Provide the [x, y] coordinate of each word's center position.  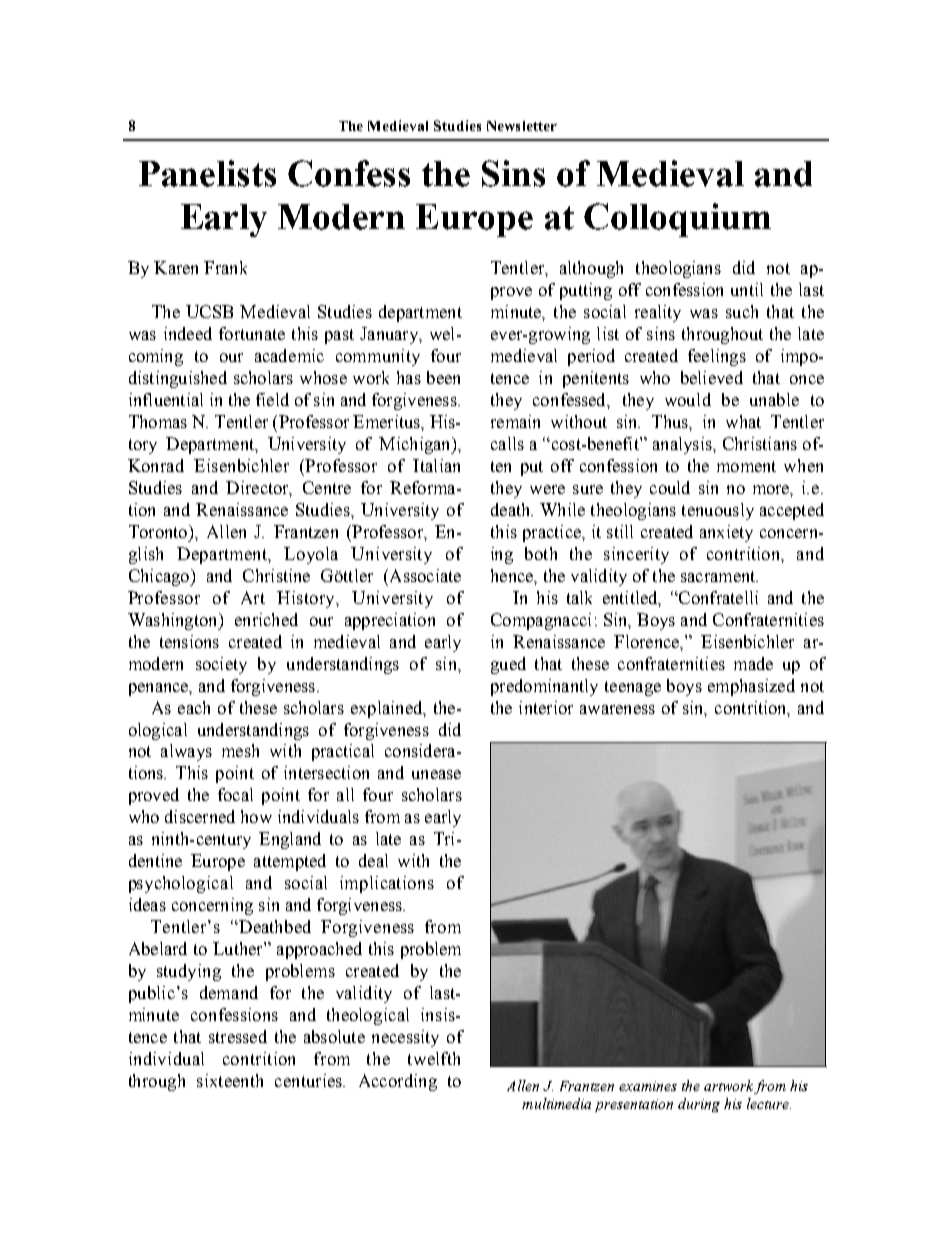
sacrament [719, 576]
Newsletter [522, 126]
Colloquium [677, 220]
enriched [266, 619]
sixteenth [230, 1080]
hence [513, 575]
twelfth [434, 1058]
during [699, 1105]
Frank [225, 267]
